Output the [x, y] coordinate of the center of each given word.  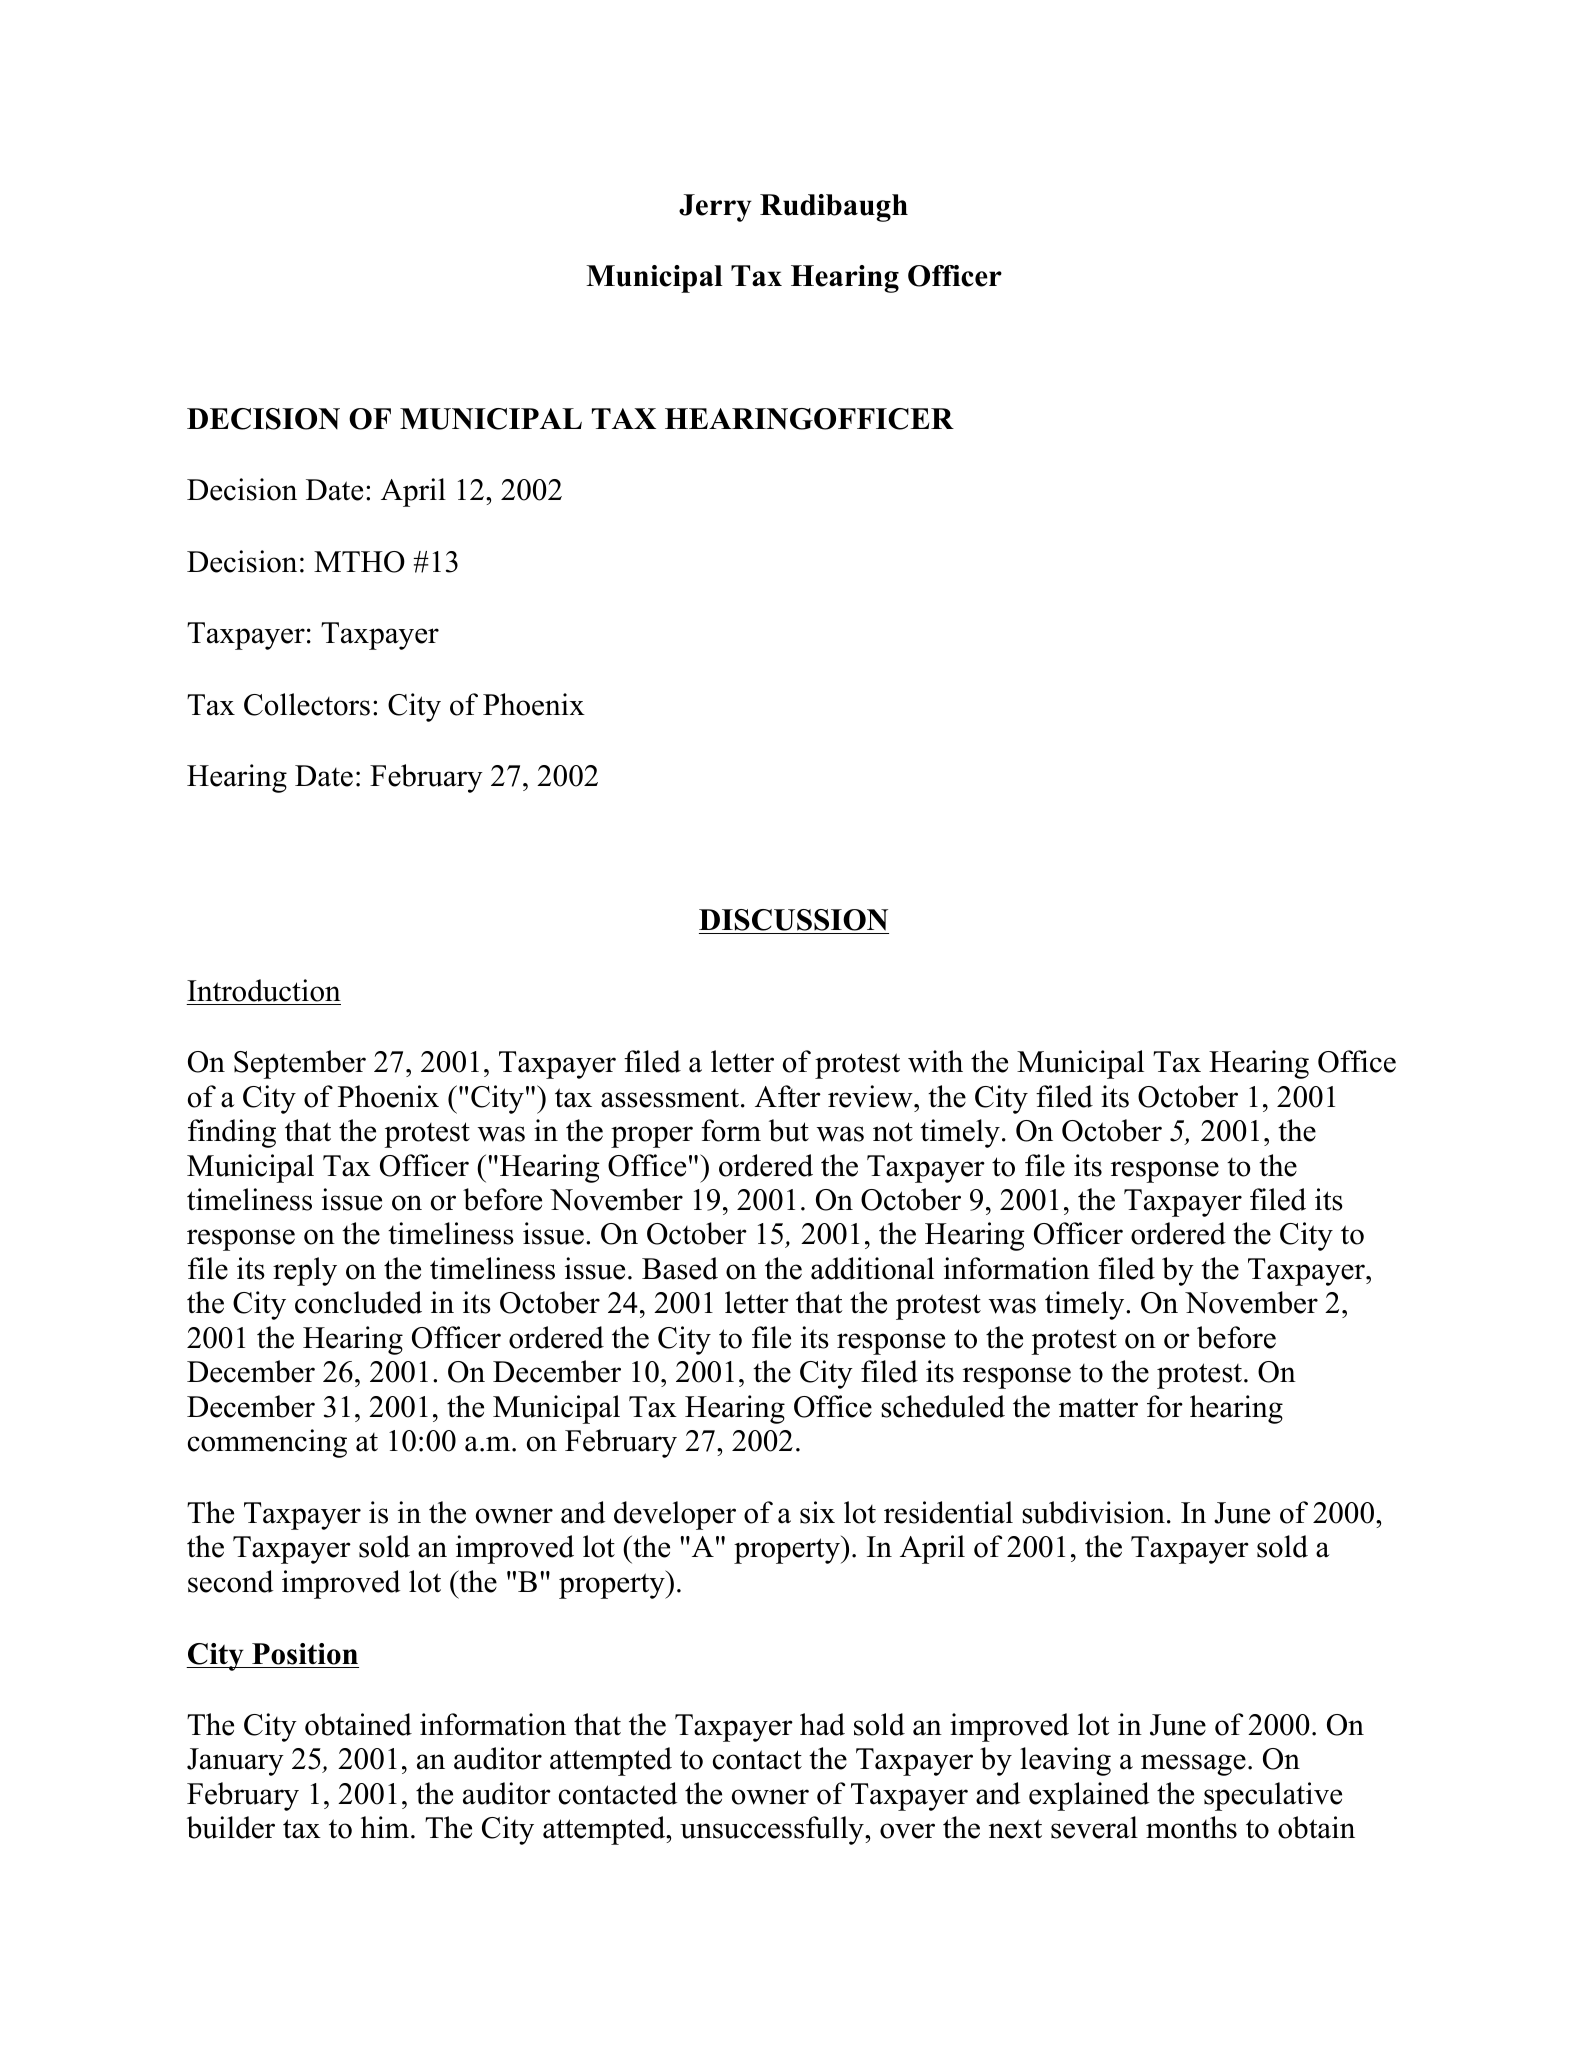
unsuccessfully [773, 1830]
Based [680, 1268]
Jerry [715, 208]
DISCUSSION [793, 920]
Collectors [307, 704]
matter [1098, 1408]
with [935, 1061]
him [386, 1827]
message [1193, 1765]
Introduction [264, 990]
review [871, 1096]
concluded [358, 1302]
